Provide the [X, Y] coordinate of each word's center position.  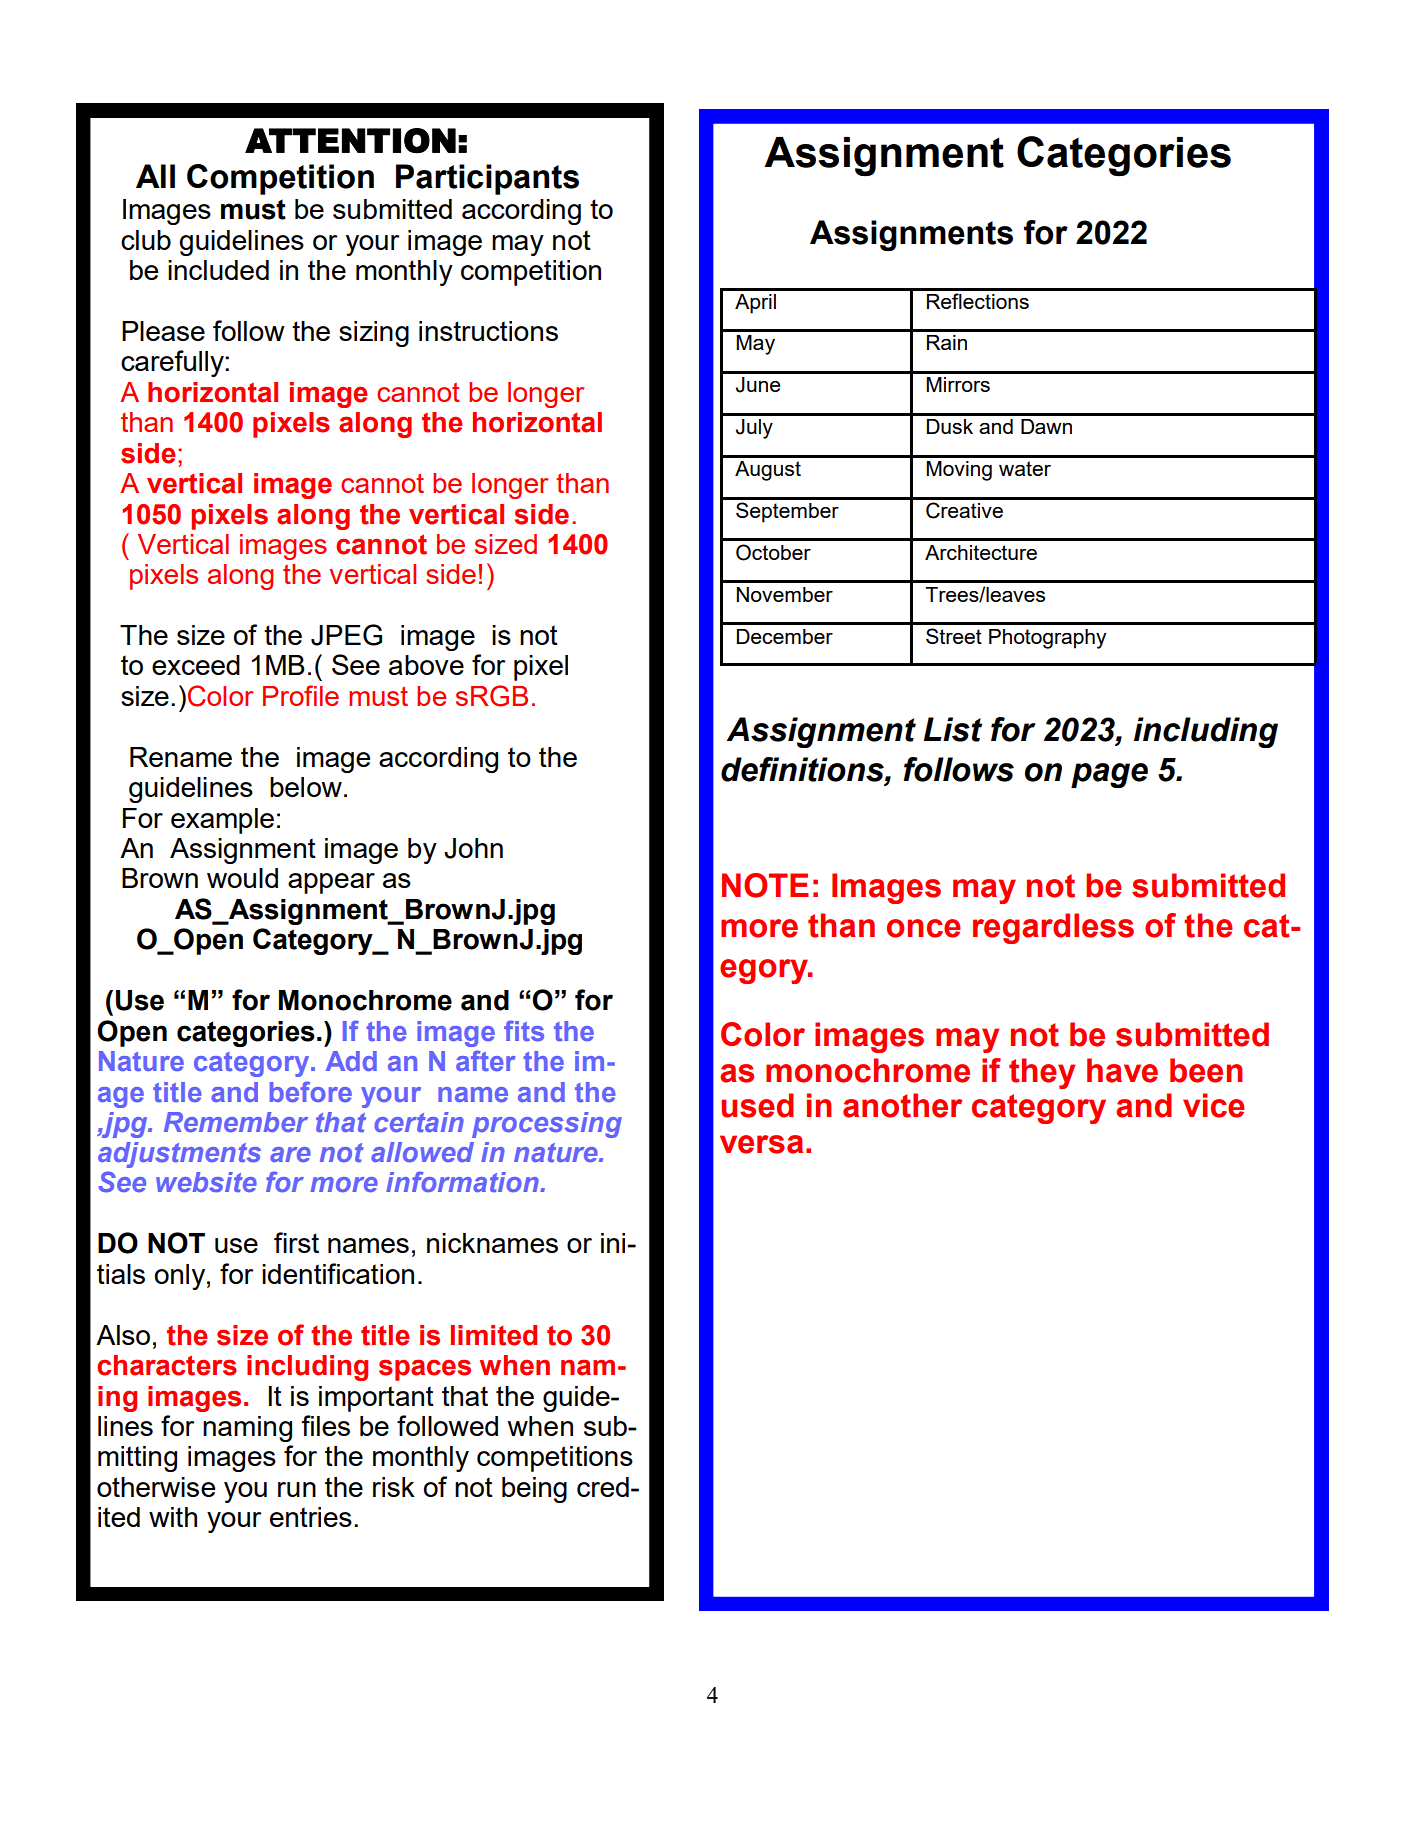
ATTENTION [350, 141]
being [534, 1490]
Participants [487, 179]
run [297, 1489]
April [755, 304]
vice [1214, 1105]
